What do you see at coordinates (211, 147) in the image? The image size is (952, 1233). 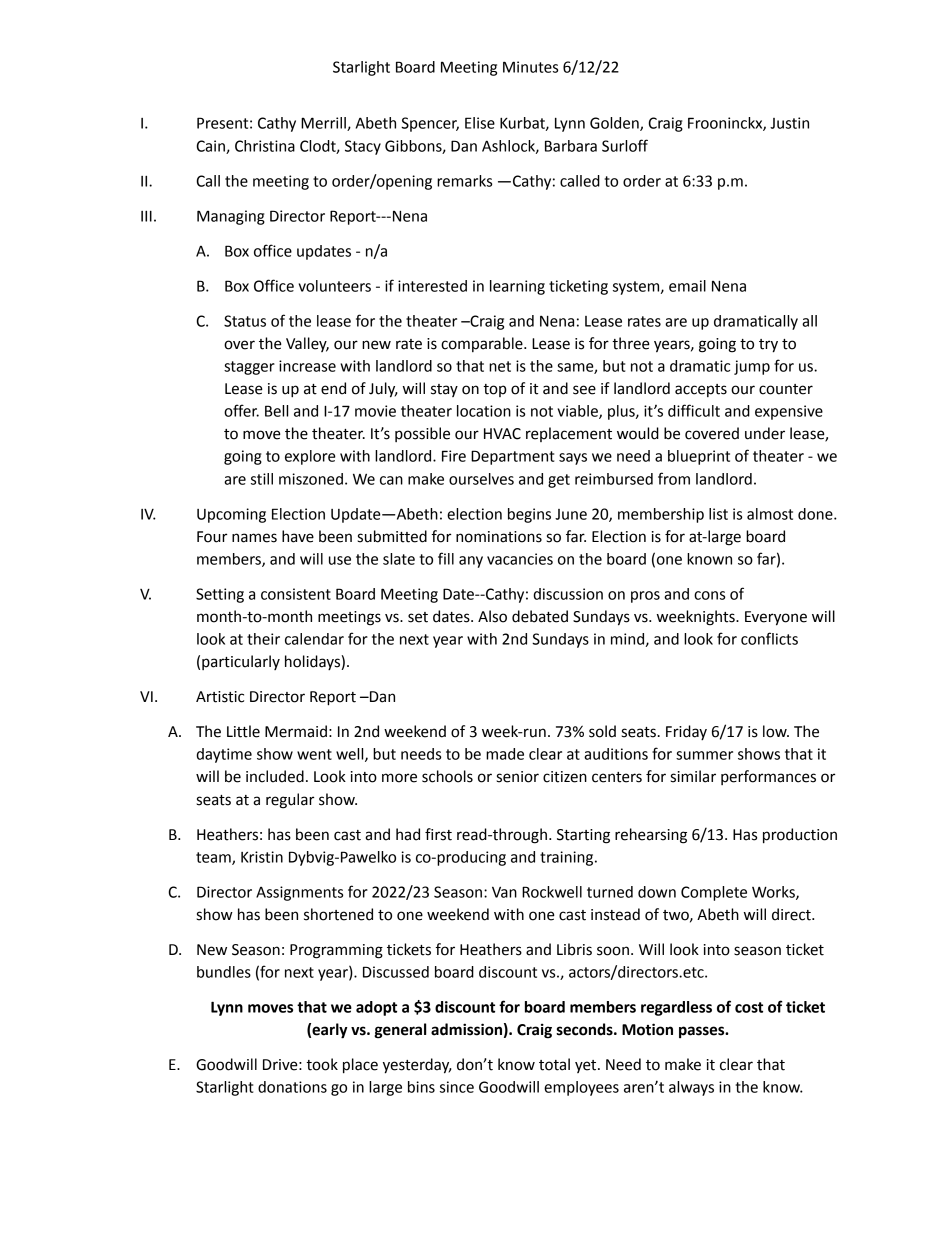 I see `Cain` at bounding box center [211, 147].
